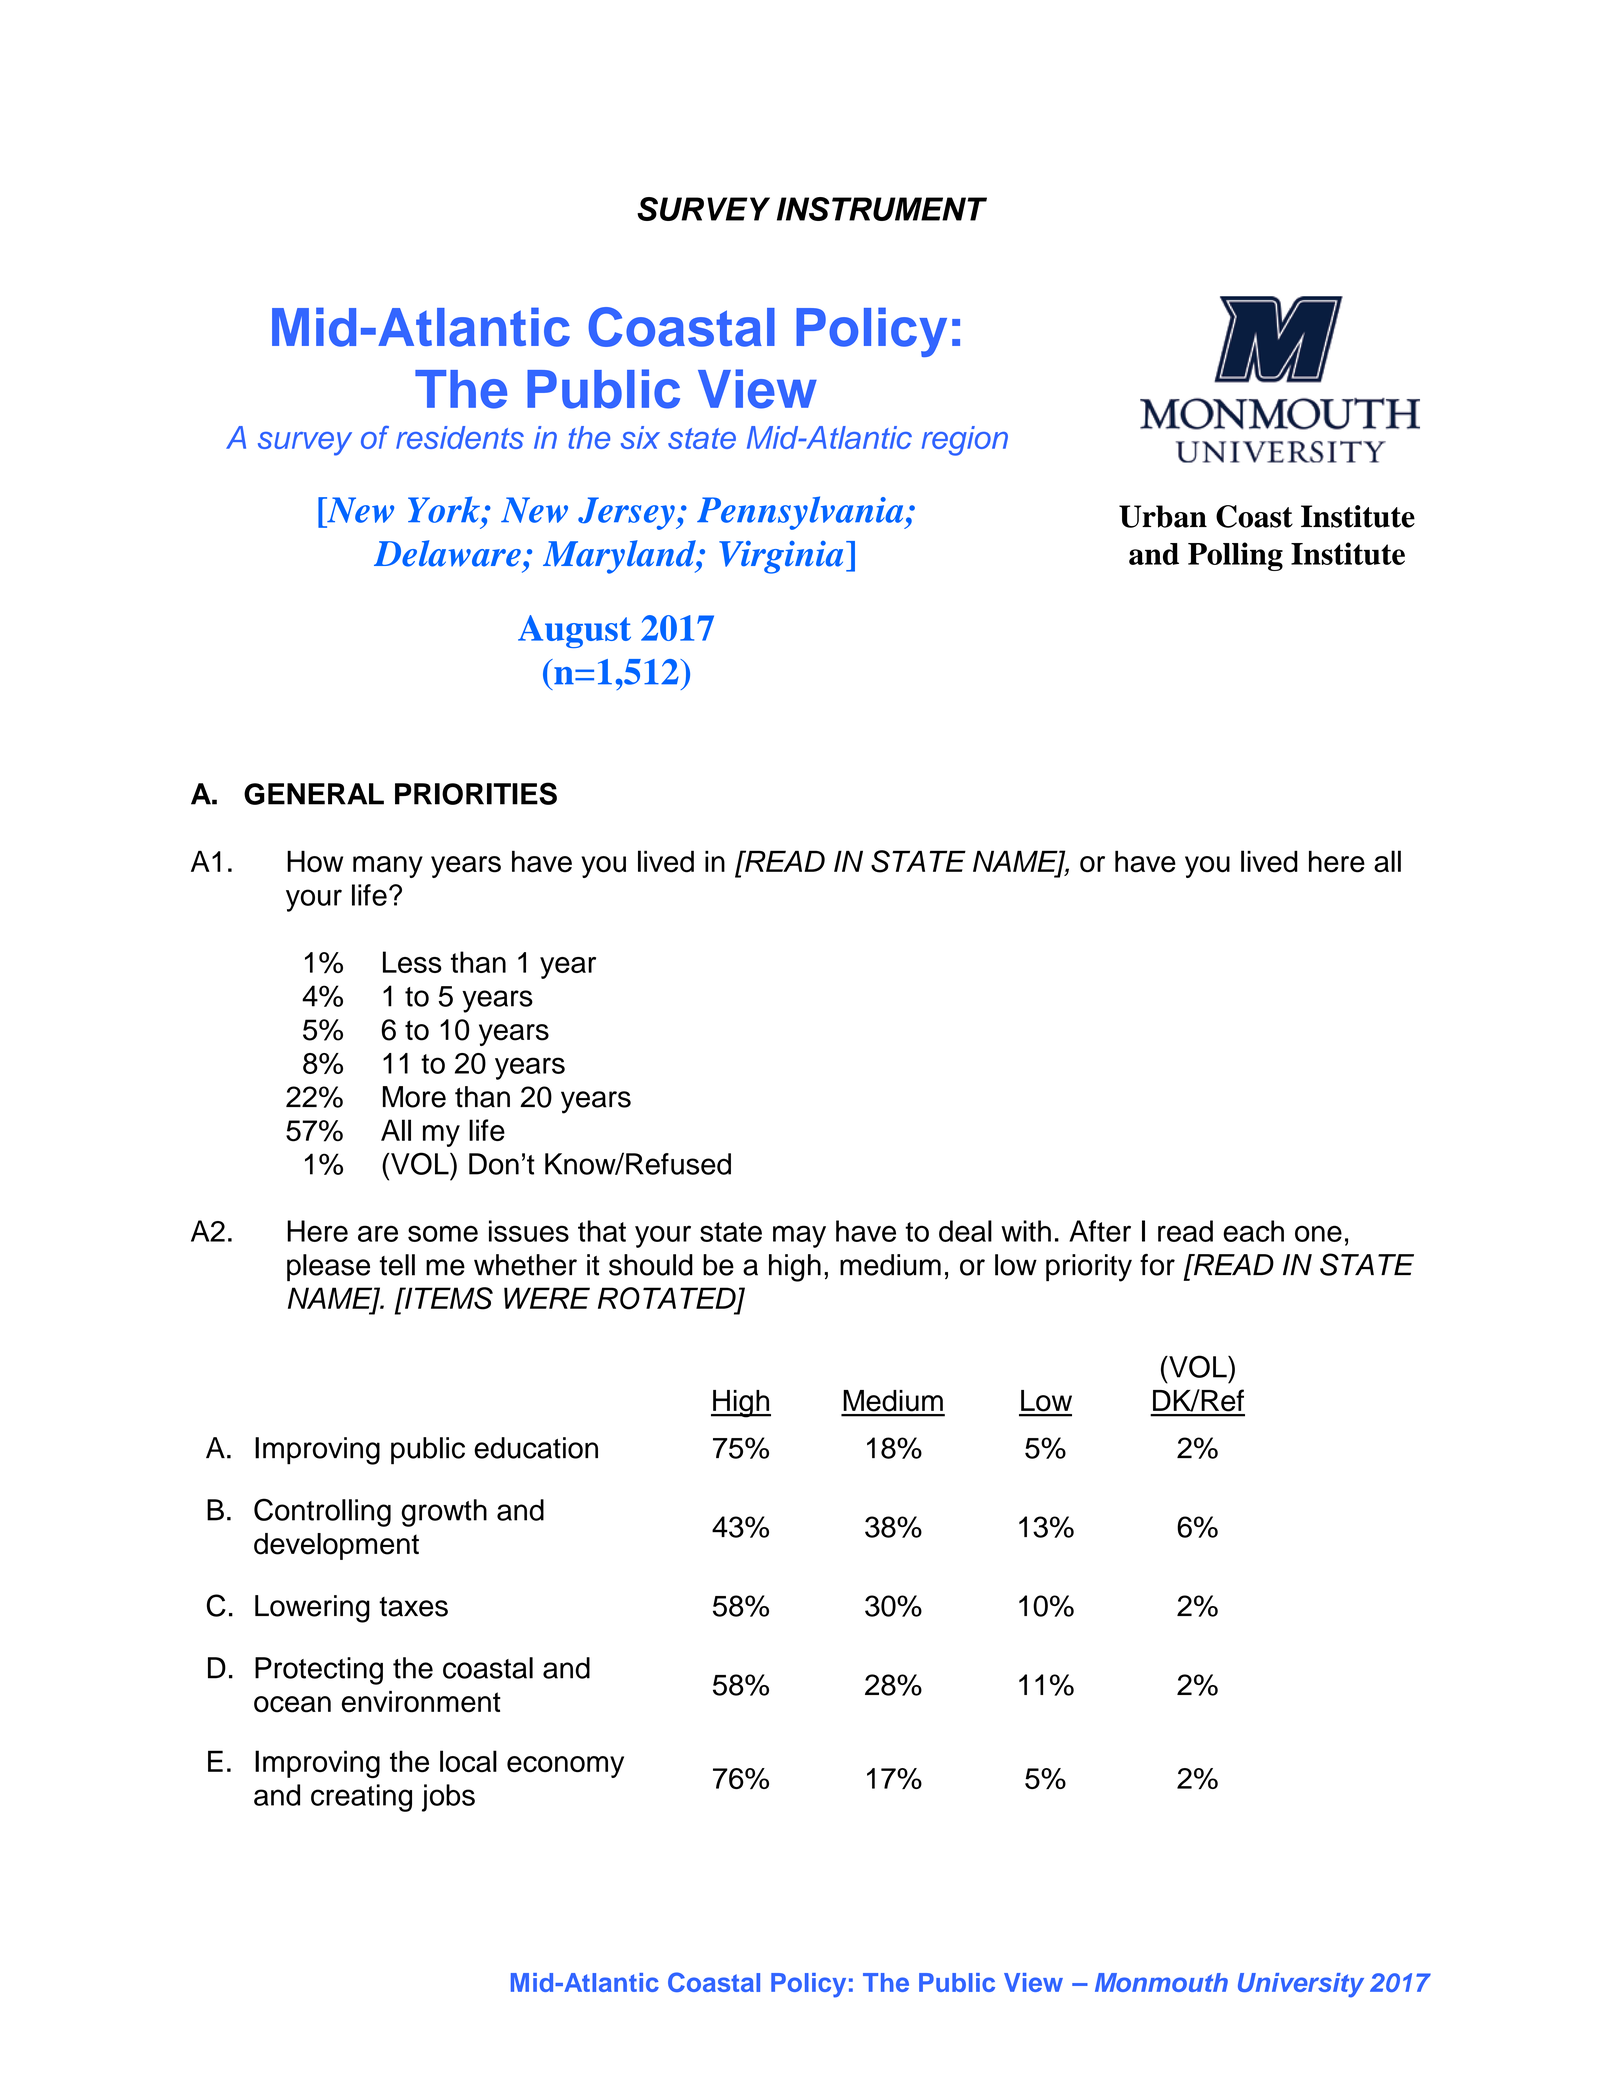 The height and width of the screenshot is (2093, 1618). What do you see at coordinates (1163, 516) in the screenshot?
I see `Urban` at bounding box center [1163, 516].
